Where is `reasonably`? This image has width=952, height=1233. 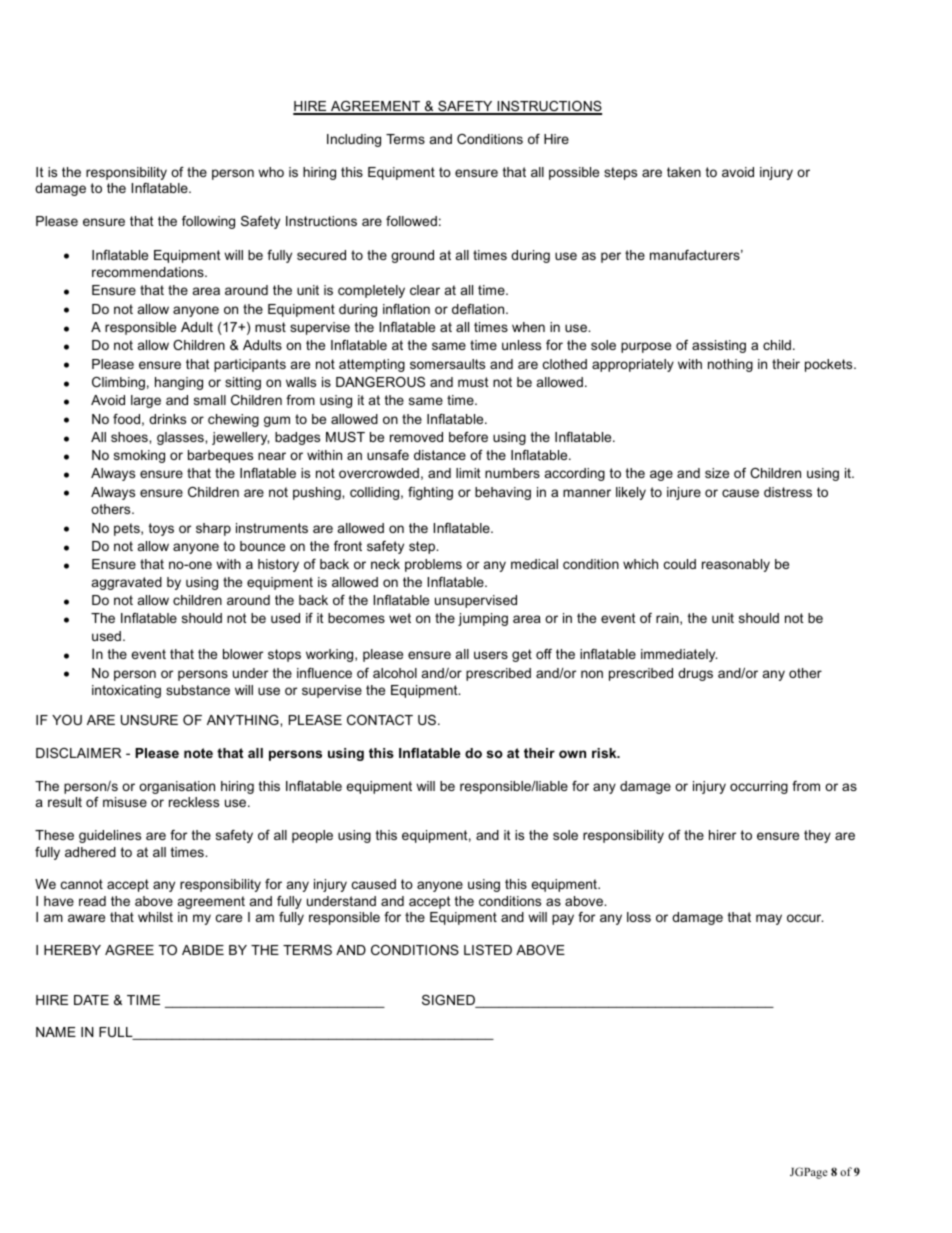
reasonably is located at coordinates (736, 565).
